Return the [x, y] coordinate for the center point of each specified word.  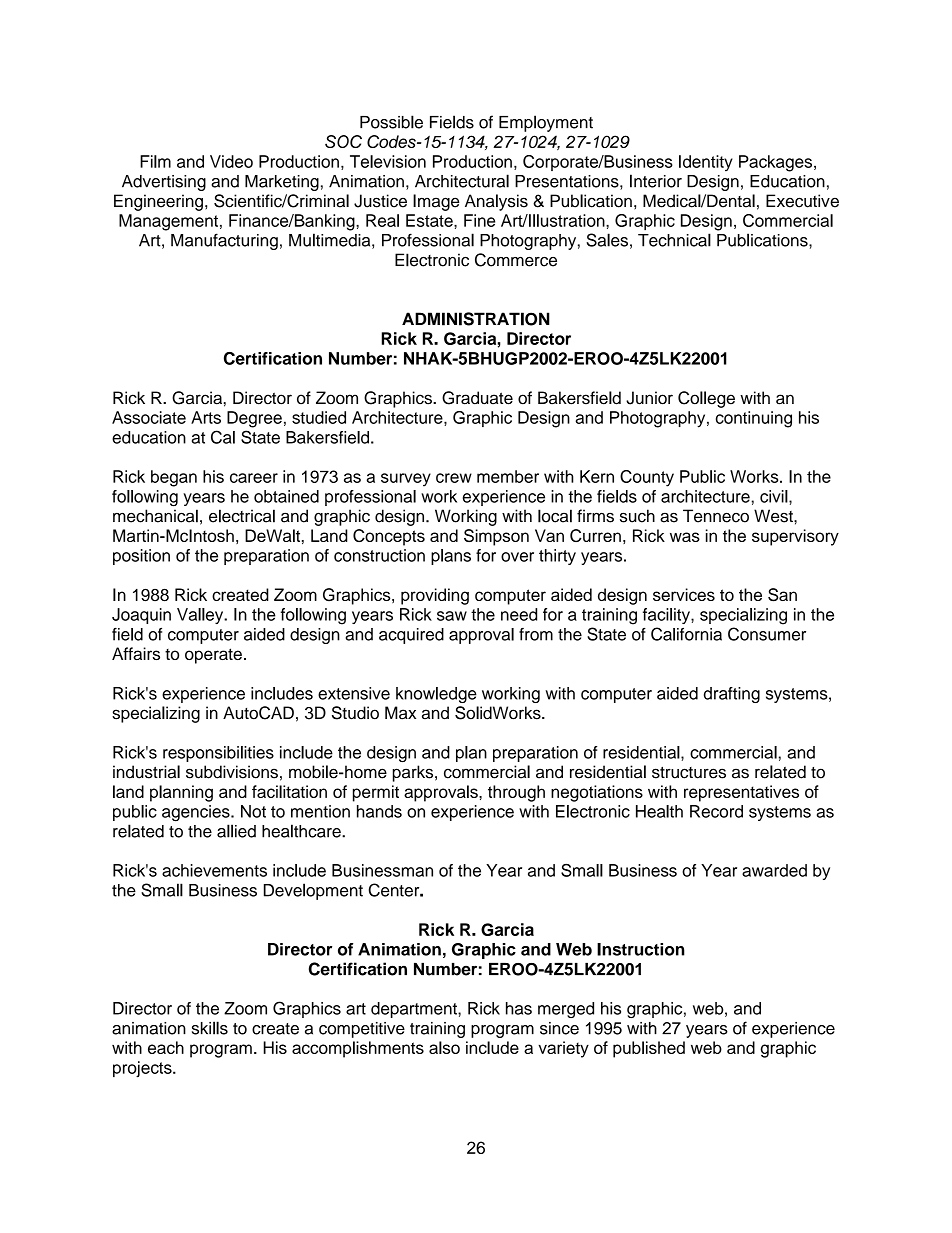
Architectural [462, 181]
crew [454, 478]
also [444, 1047]
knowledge [436, 695]
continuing [754, 419]
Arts [206, 417]
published [649, 1049]
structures [689, 773]
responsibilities [218, 754]
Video [231, 161]
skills [210, 1028]
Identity [706, 163]
